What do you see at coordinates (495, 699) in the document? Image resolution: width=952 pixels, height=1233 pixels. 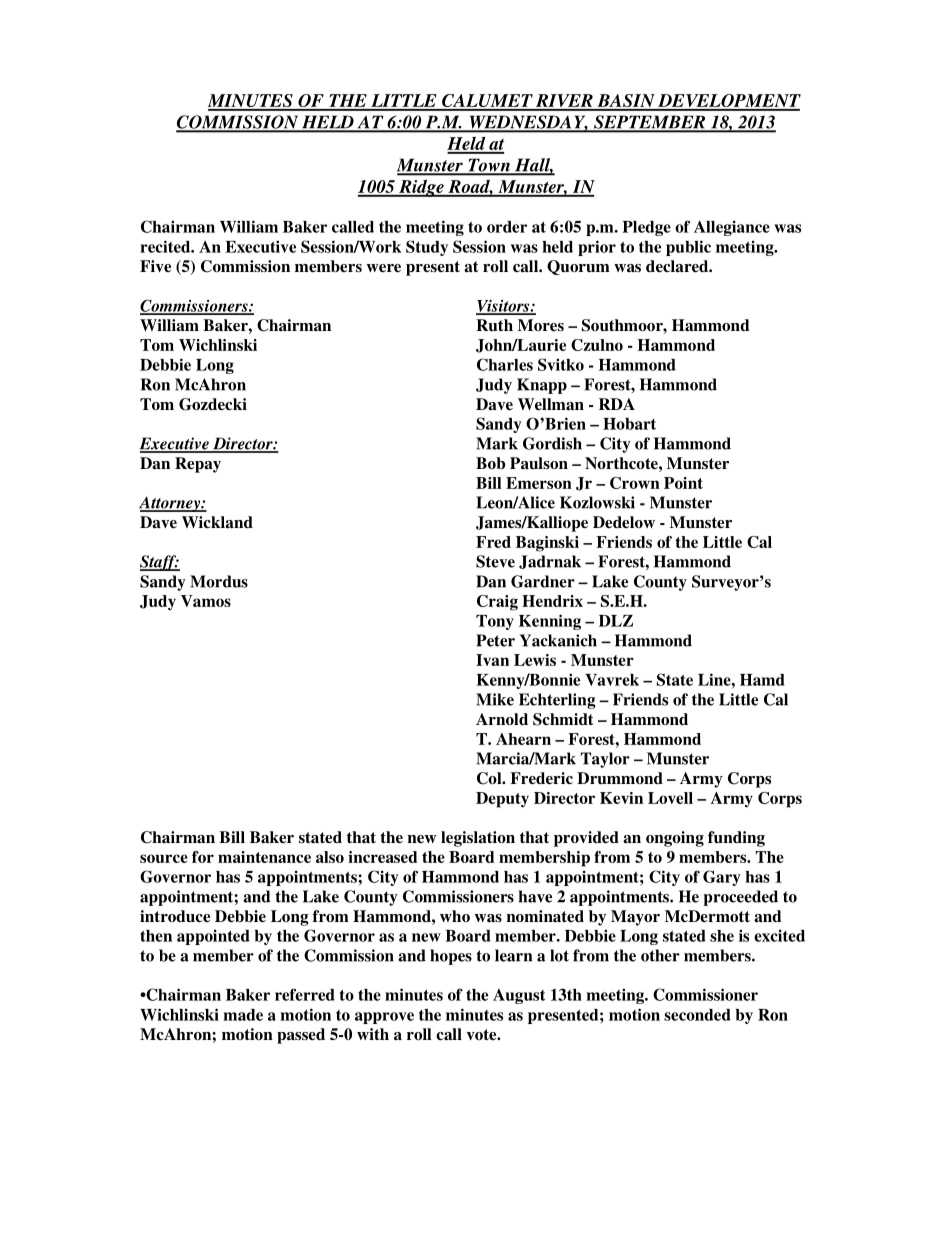 I see `Mike` at bounding box center [495, 699].
